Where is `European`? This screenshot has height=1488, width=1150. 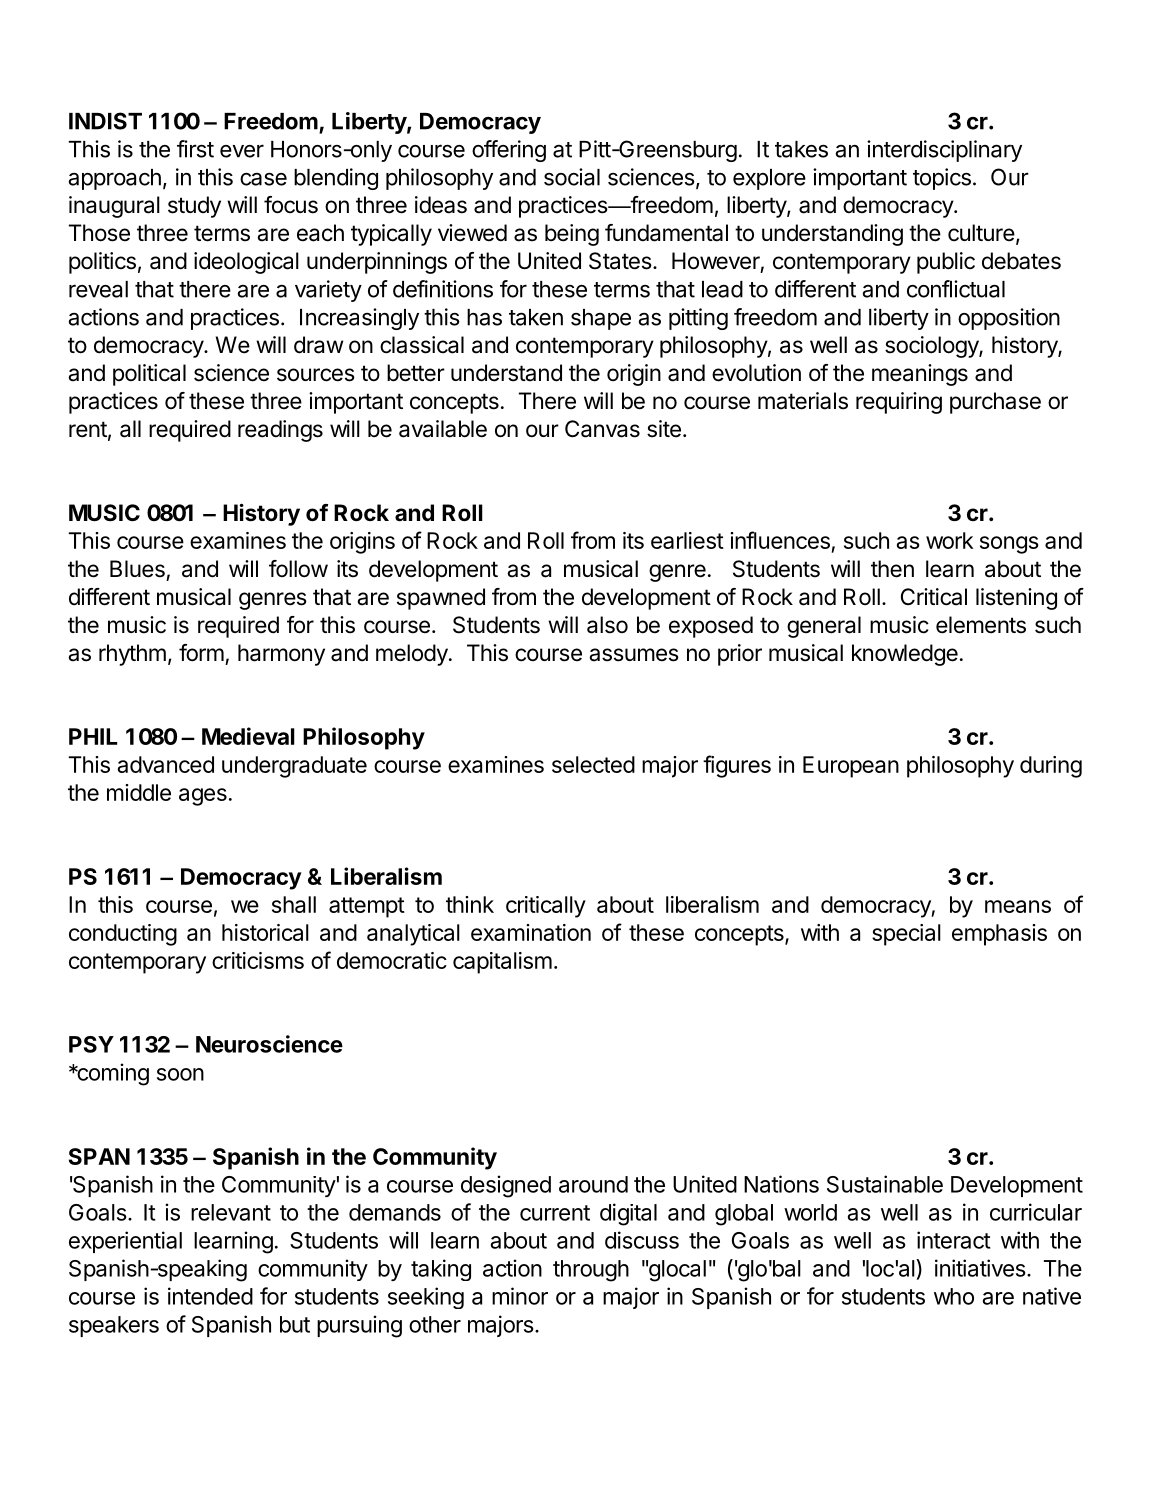 European is located at coordinates (851, 767).
